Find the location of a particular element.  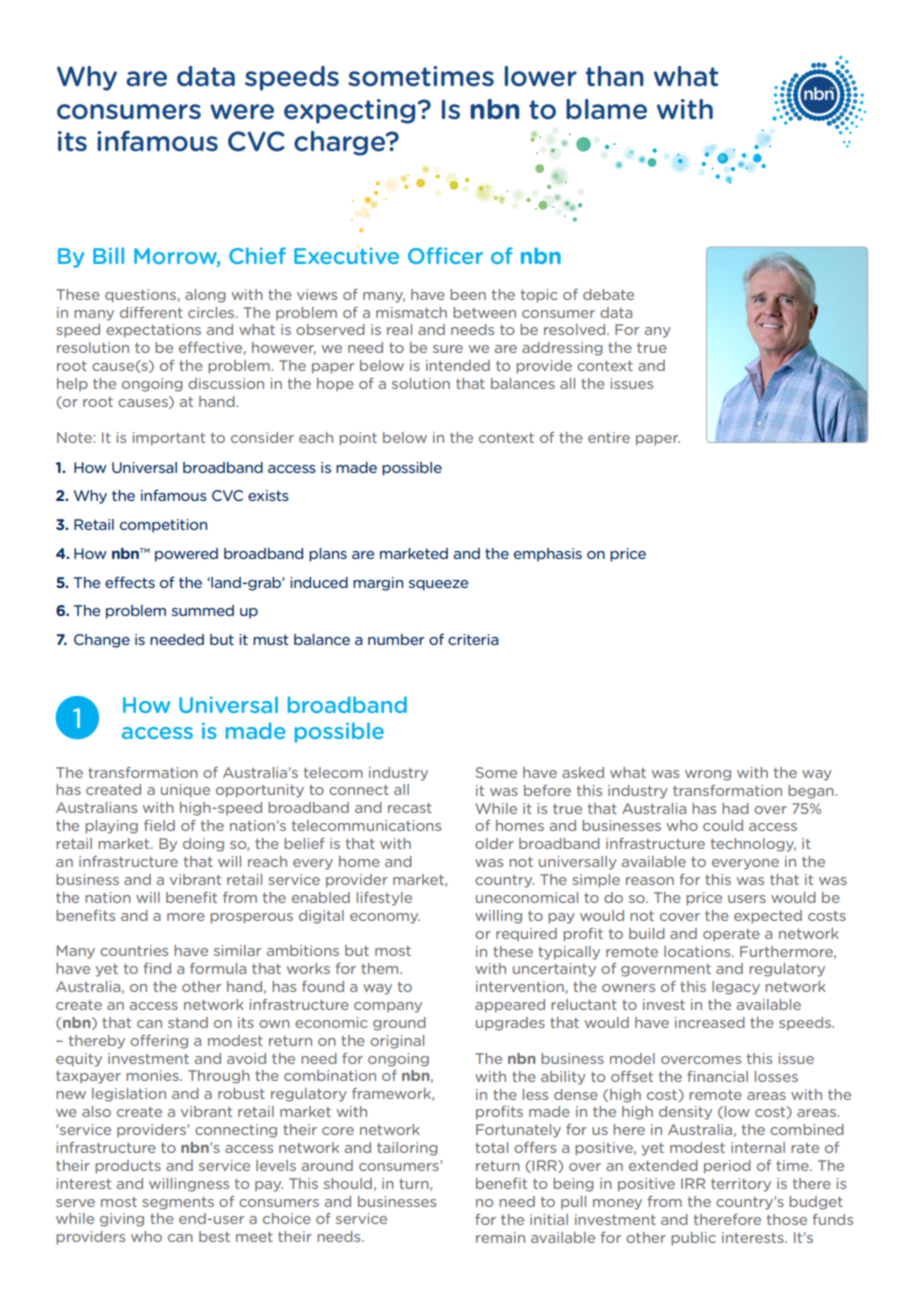

unique is located at coordinates (185, 791).
